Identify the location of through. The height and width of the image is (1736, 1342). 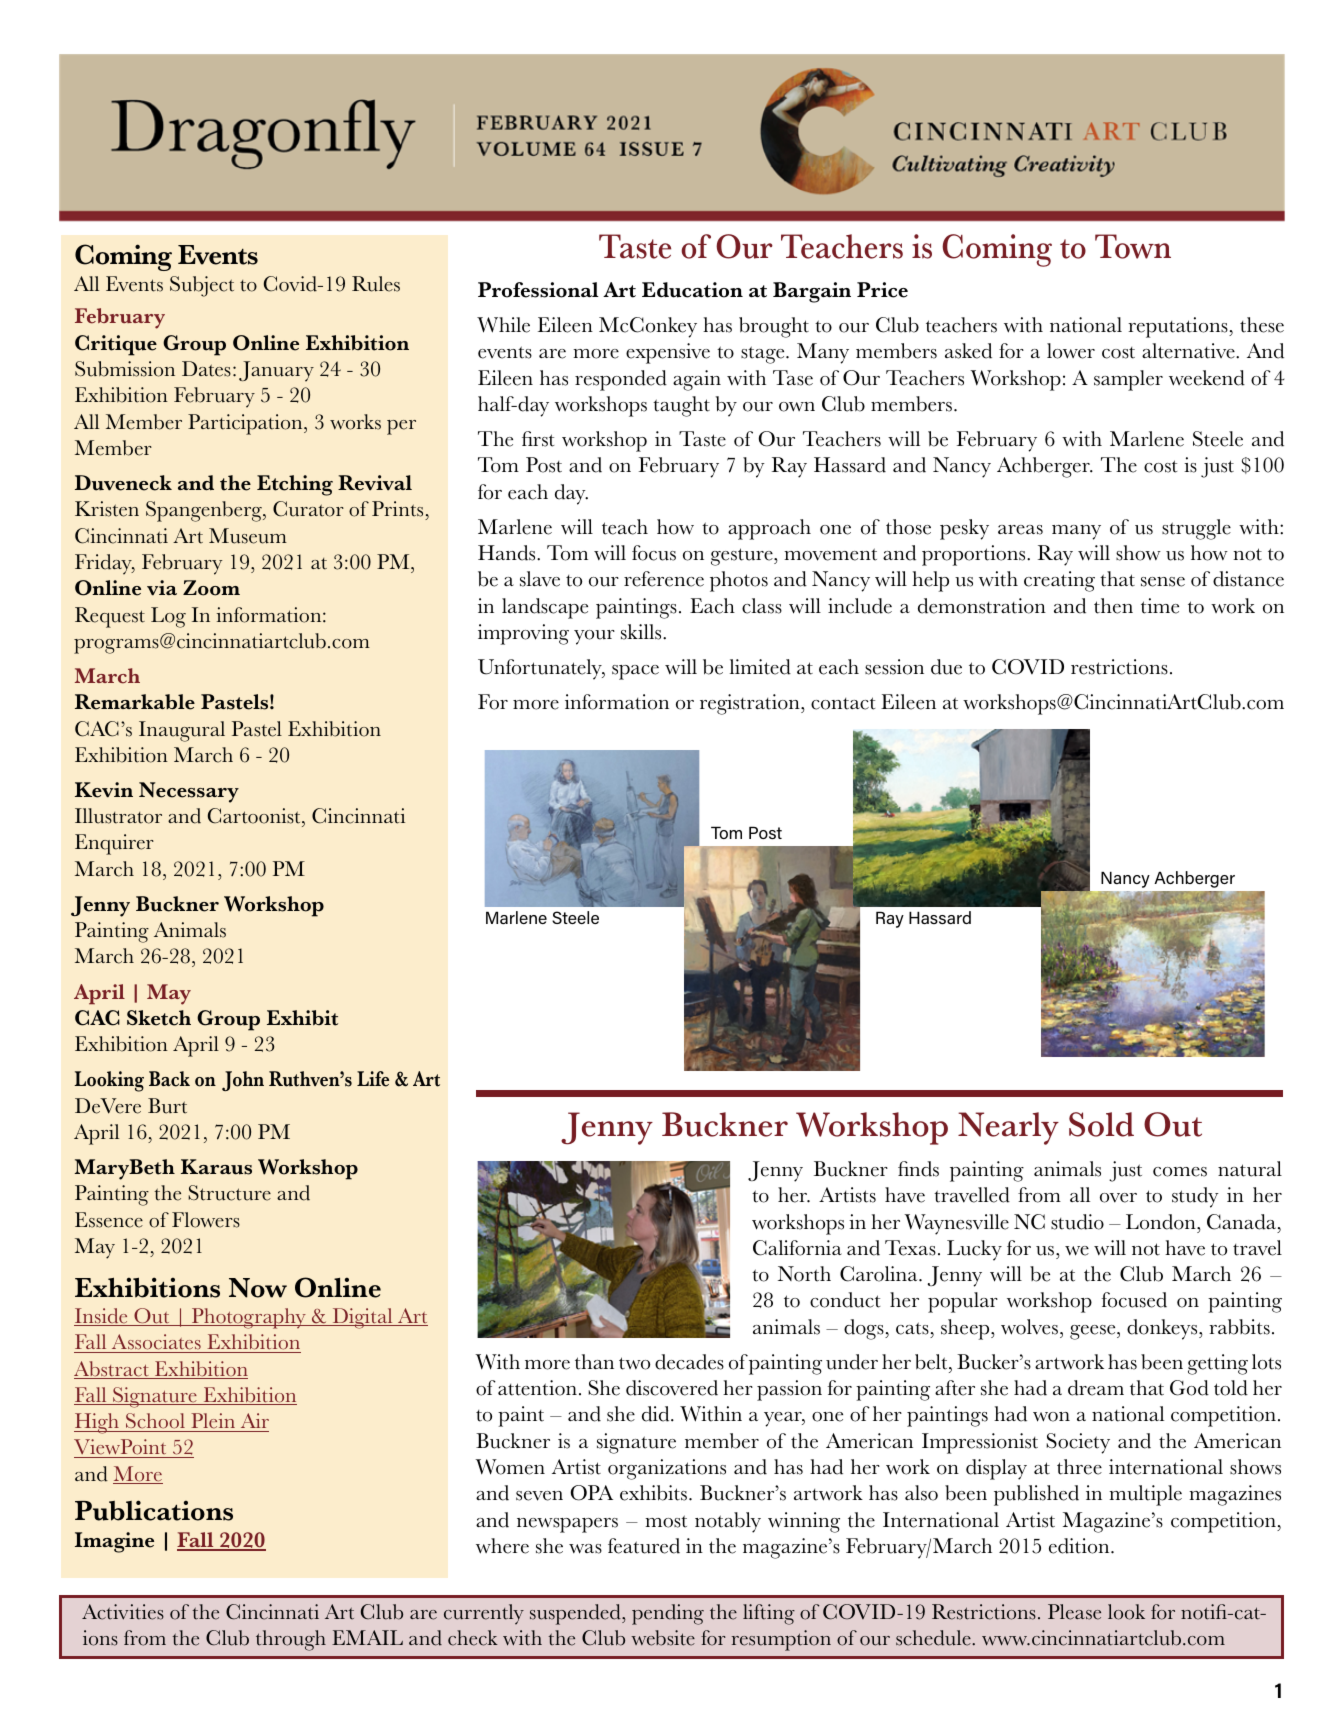
(291, 1640).
